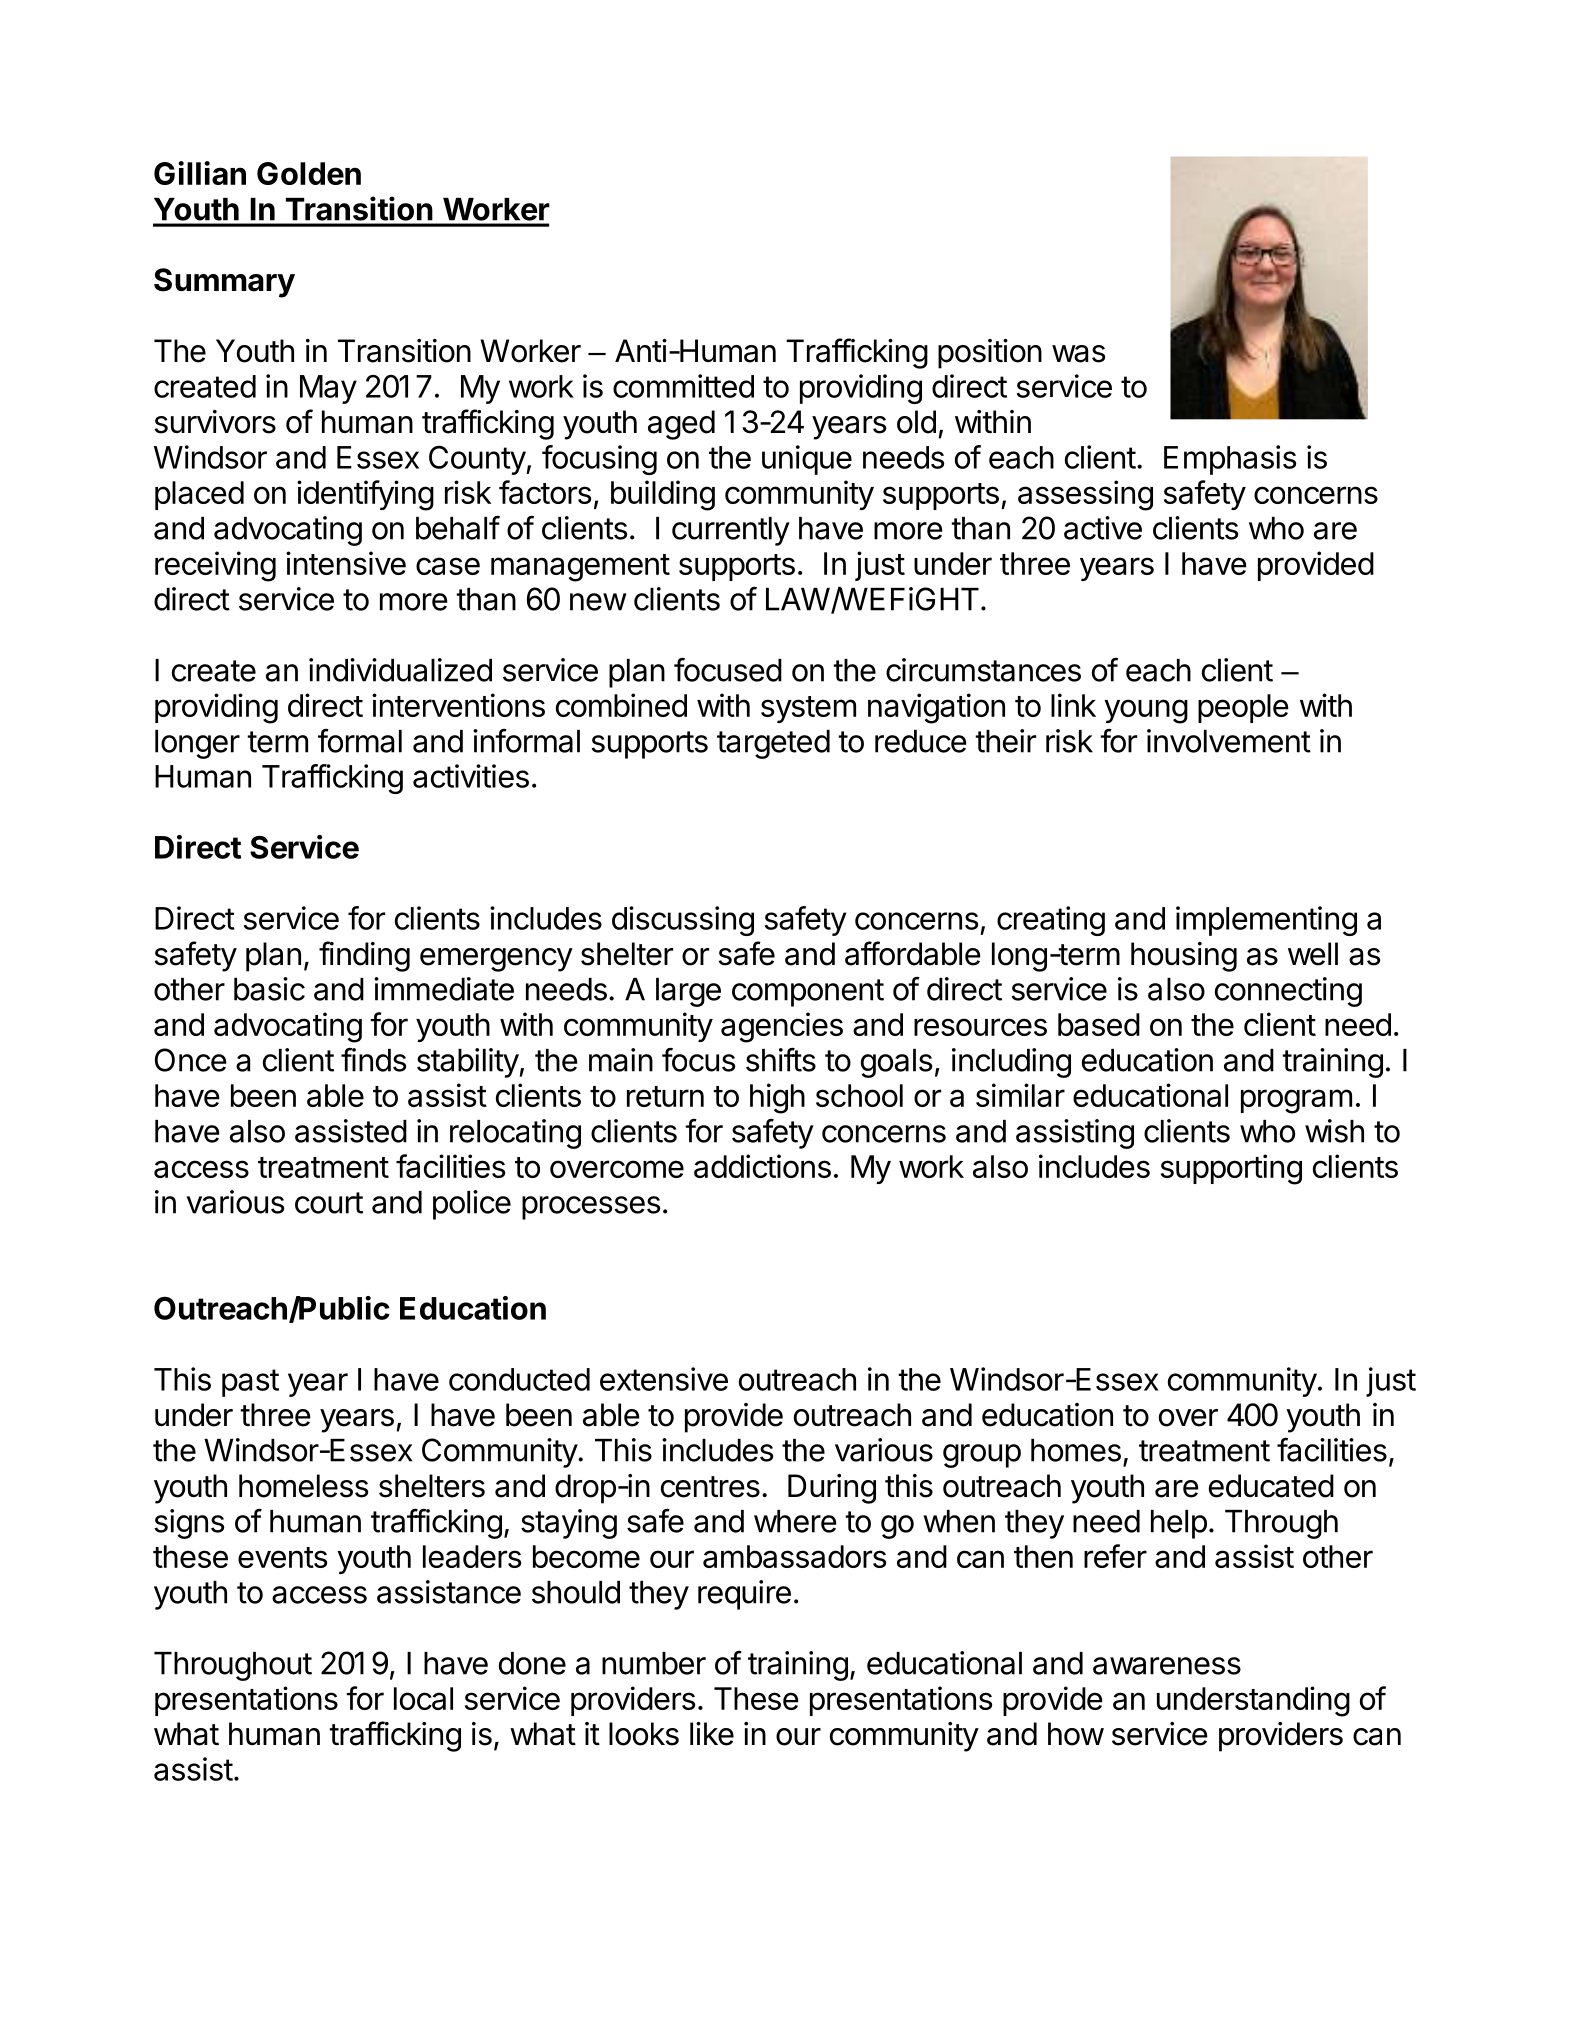  I want to click on currently, so click(731, 531).
